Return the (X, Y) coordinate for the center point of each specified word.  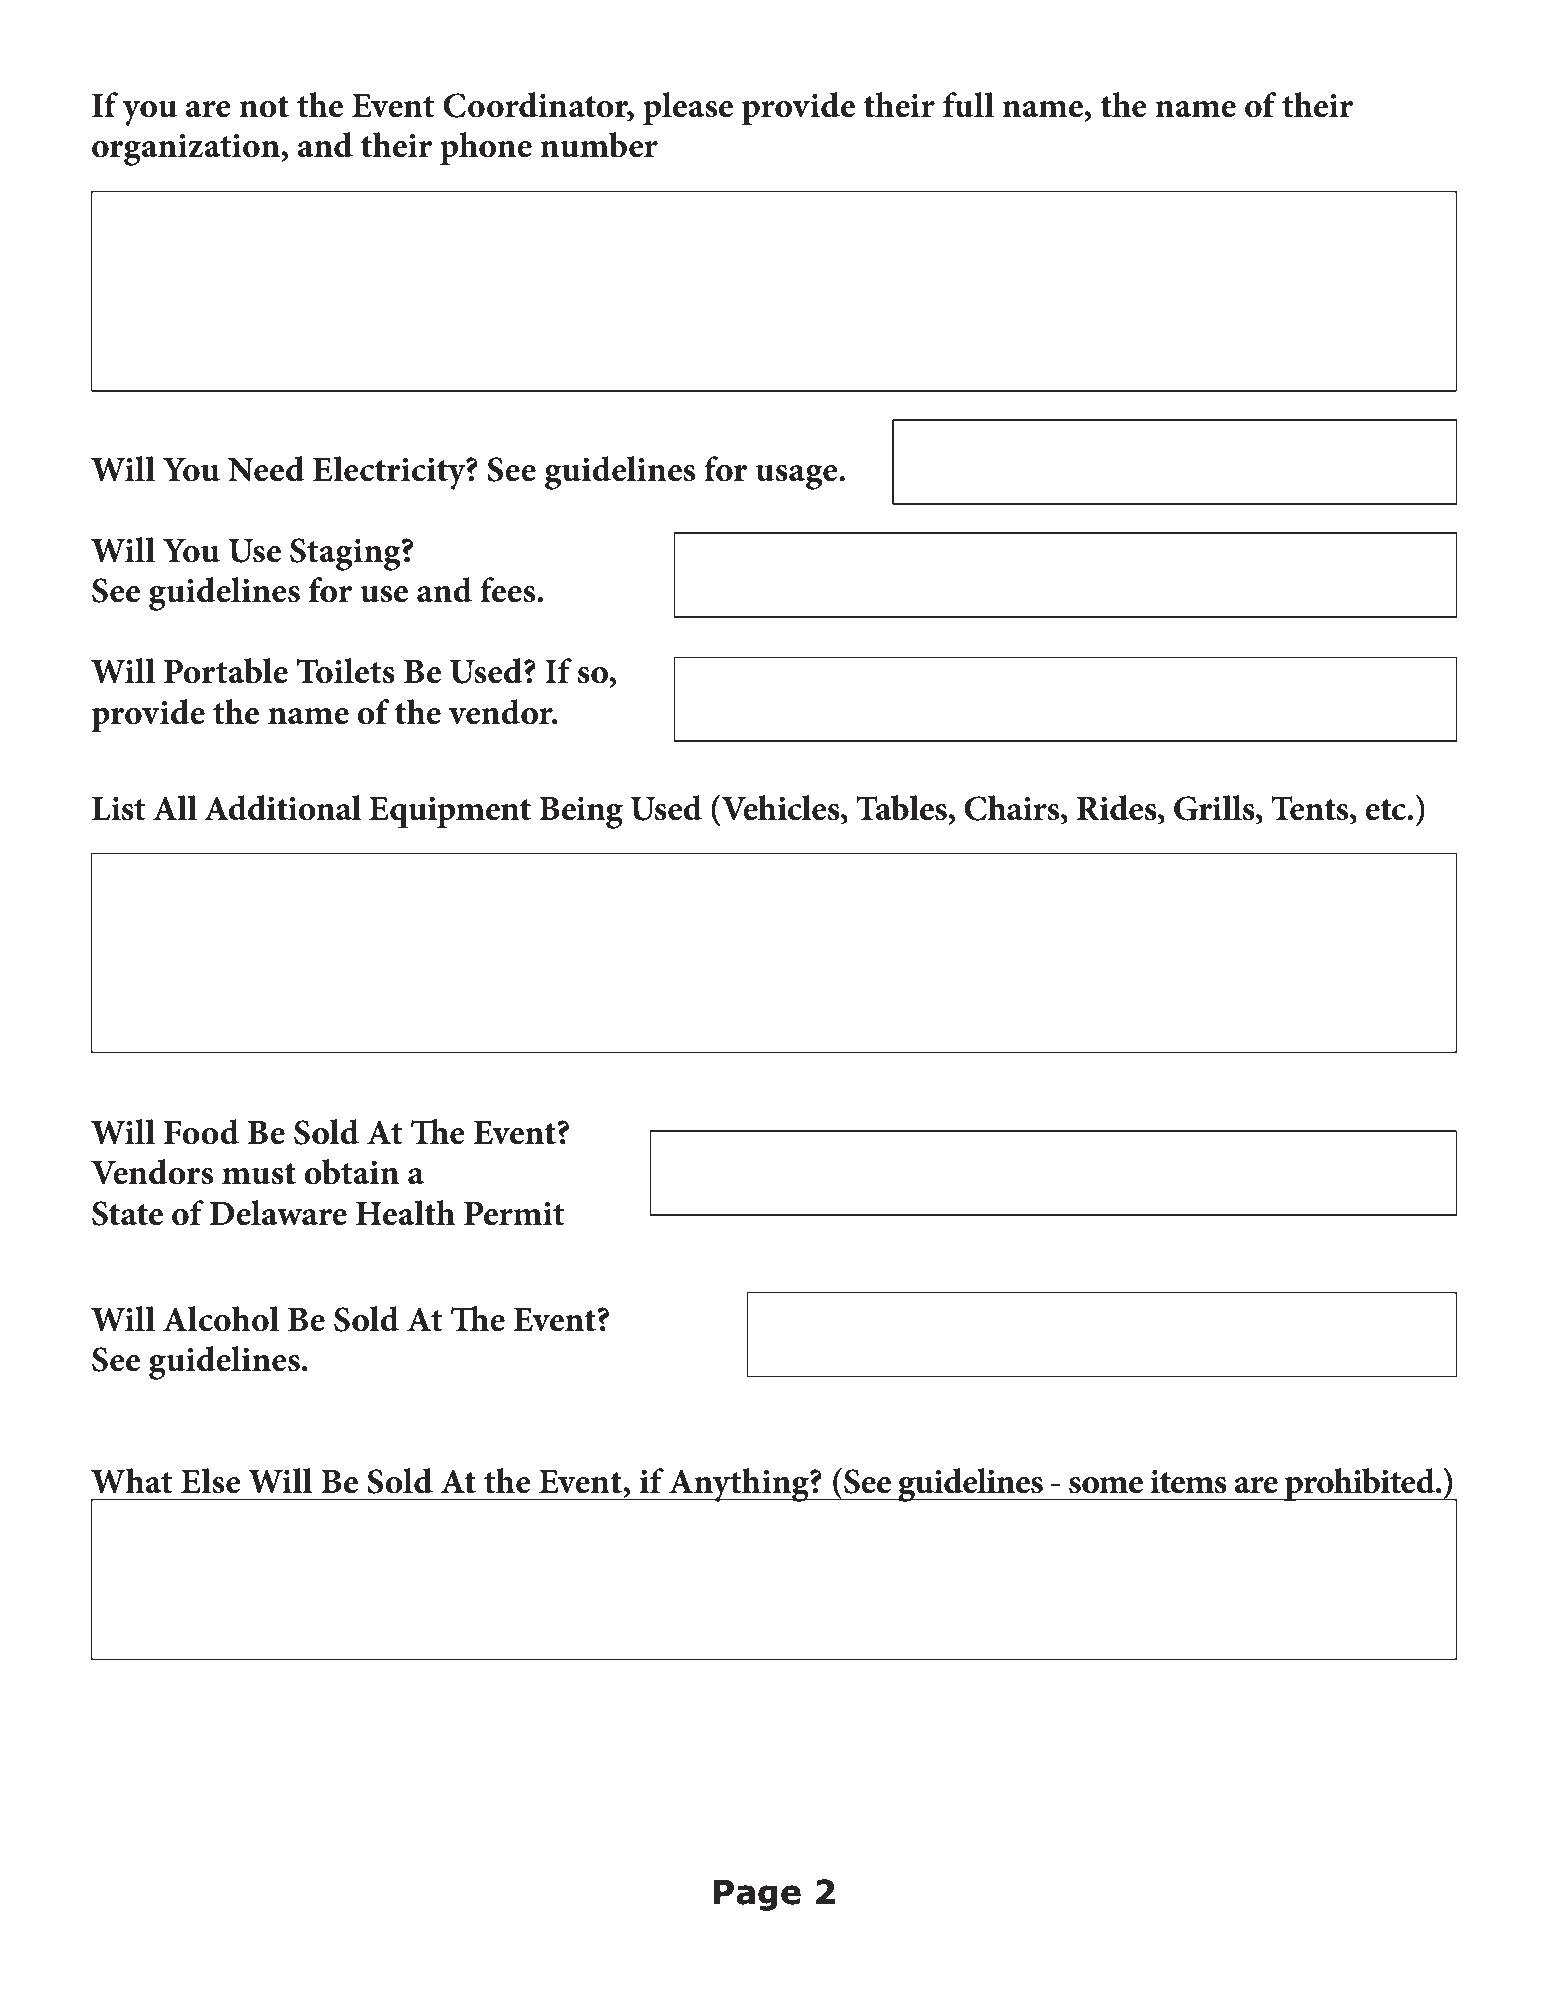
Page (757, 1895)
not (264, 107)
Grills (1215, 808)
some (1106, 1485)
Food (201, 1132)
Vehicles (780, 808)
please (688, 108)
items (1188, 1482)
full (968, 105)
